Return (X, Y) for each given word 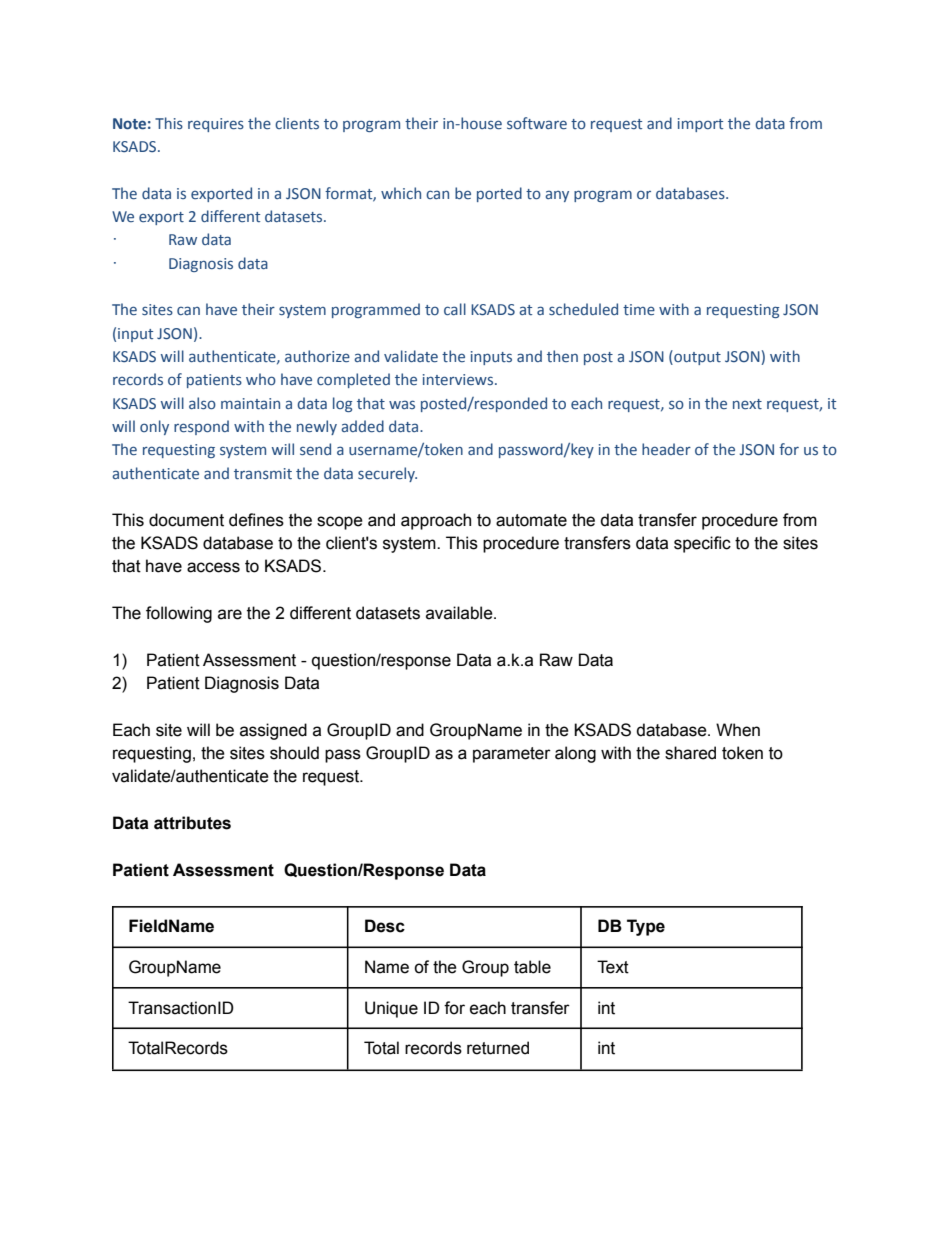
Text (613, 967)
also (202, 403)
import (700, 125)
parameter (512, 755)
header (666, 449)
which (401, 193)
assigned (273, 731)
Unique (391, 1009)
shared (690, 753)
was (402, 404)
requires (216, 125)
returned (498, 1048)
